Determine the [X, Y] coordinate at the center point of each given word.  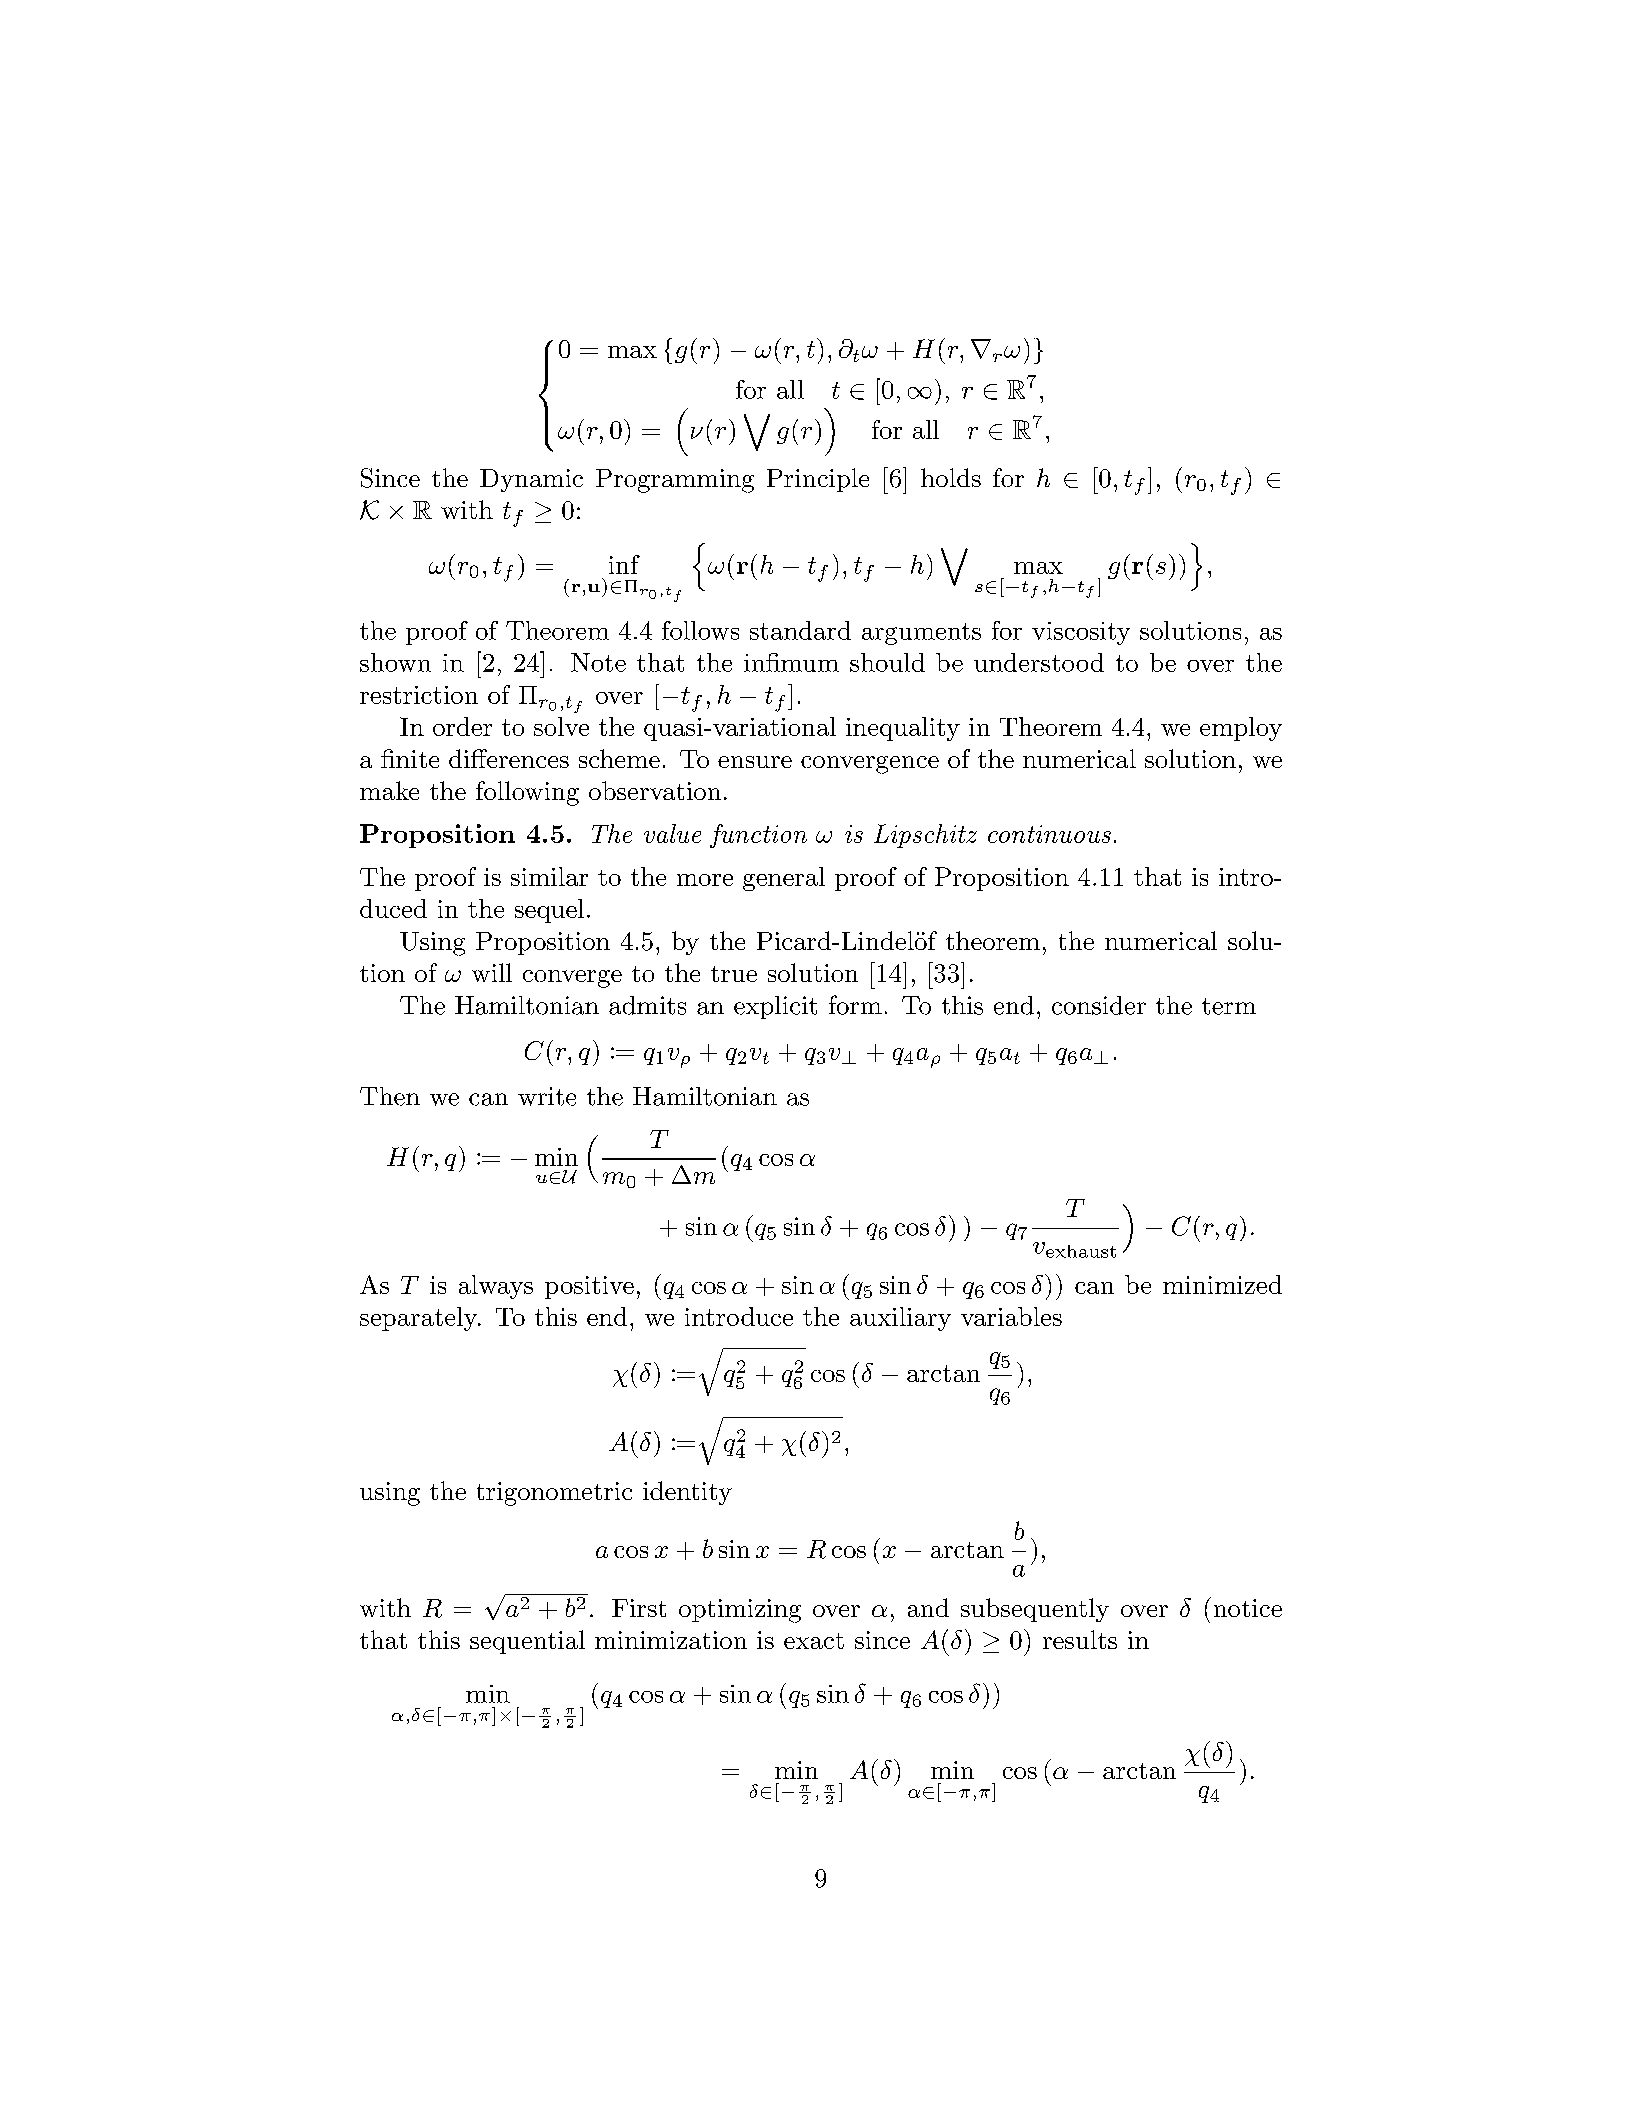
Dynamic [531, 480]
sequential [527, 1642]
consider [1099, 1005]
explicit [775, 1007]
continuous [1049, 834]
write [547, 1096]
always [496, 1287]
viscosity [1081, 633]
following [527, 793]
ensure [755, 762]
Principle [818, 480]
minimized [1222, 1284]
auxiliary [900, 1319]
